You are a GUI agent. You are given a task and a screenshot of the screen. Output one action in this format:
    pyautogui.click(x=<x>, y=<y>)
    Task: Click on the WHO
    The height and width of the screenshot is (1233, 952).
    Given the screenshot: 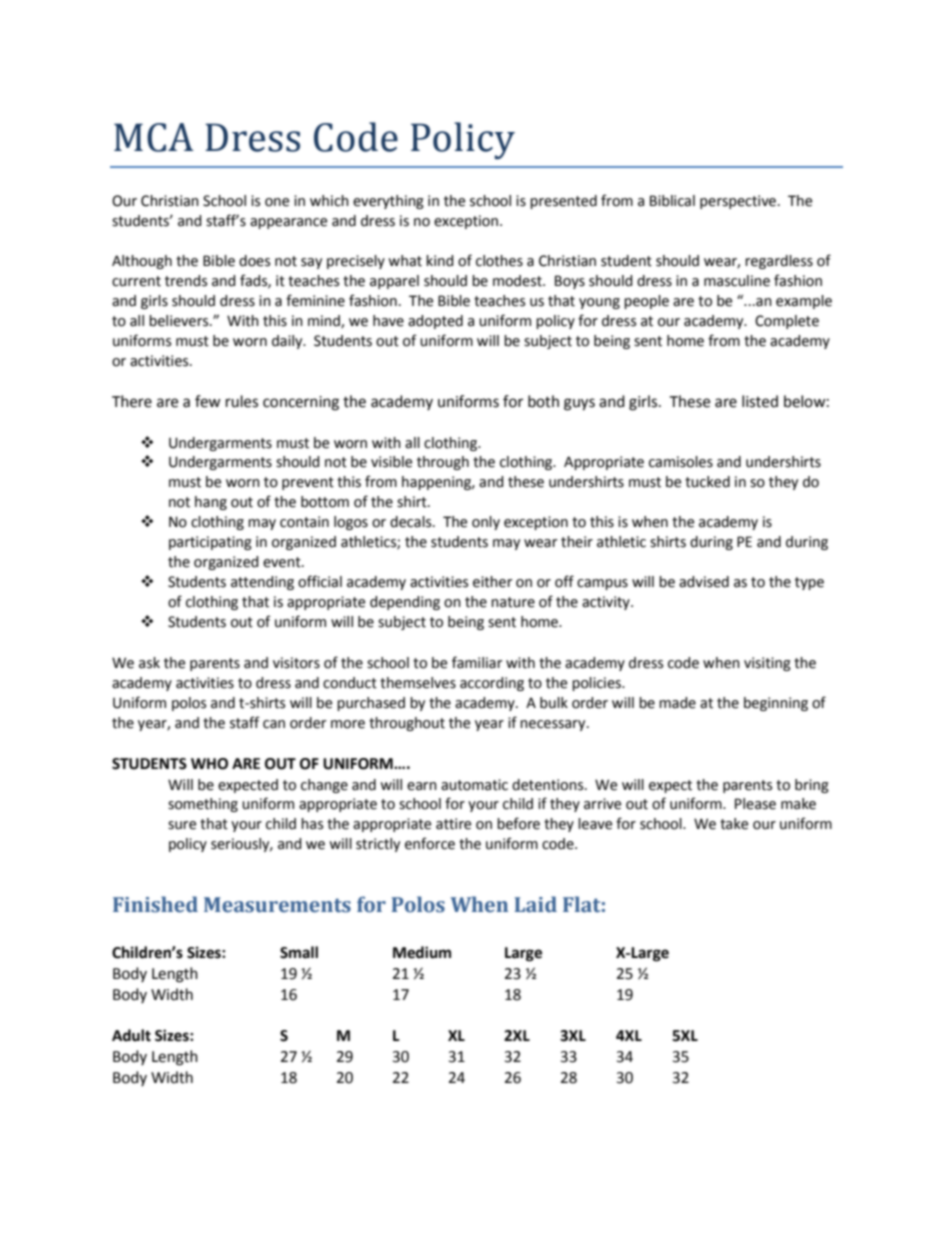 What is the action you would take?
    pyautogui.click(x=209, y=764)
